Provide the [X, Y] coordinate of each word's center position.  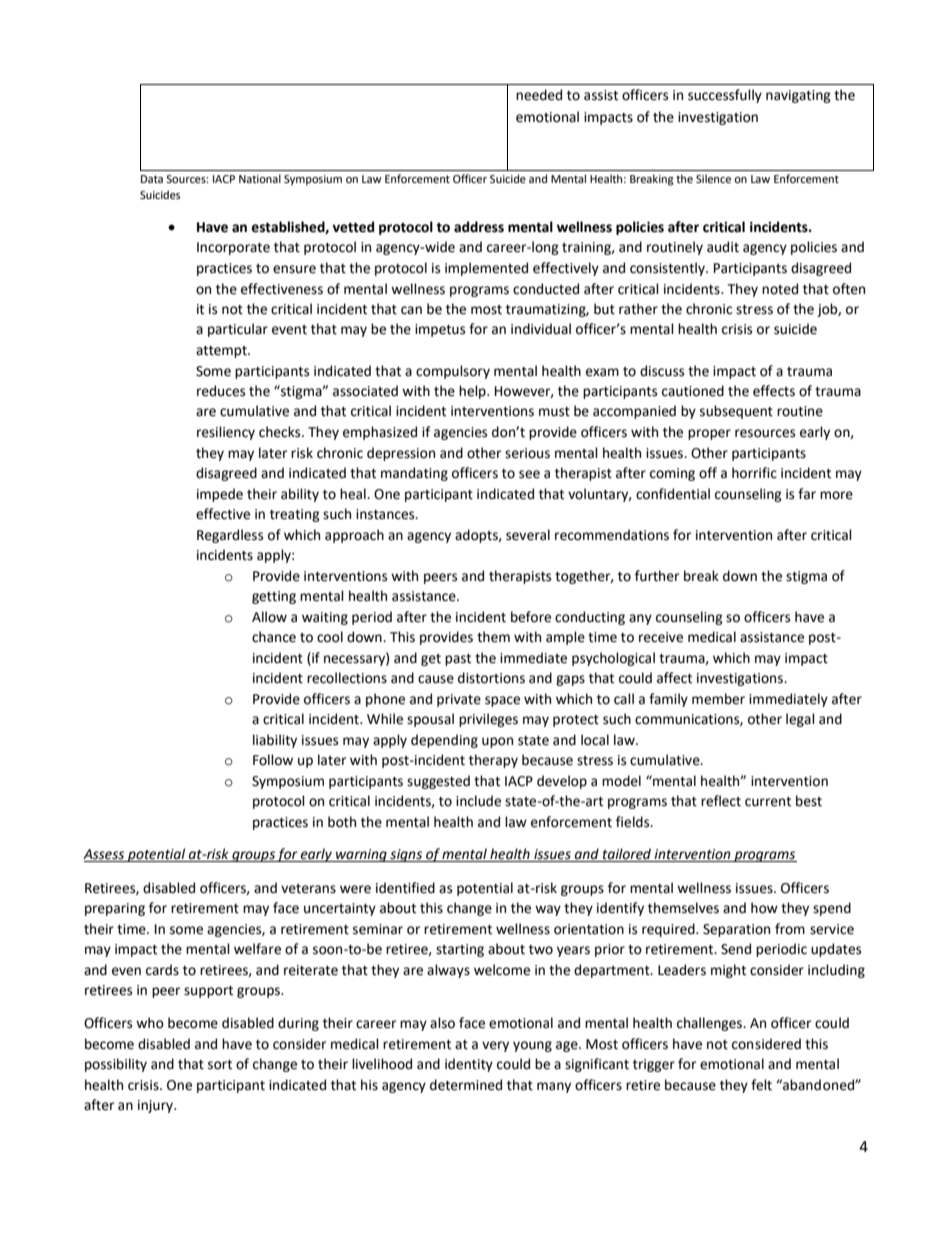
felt [761, 1085]
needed [539, 95]
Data [152, 179]
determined [466, 1085]
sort [220, 1065]
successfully [725, 96]
